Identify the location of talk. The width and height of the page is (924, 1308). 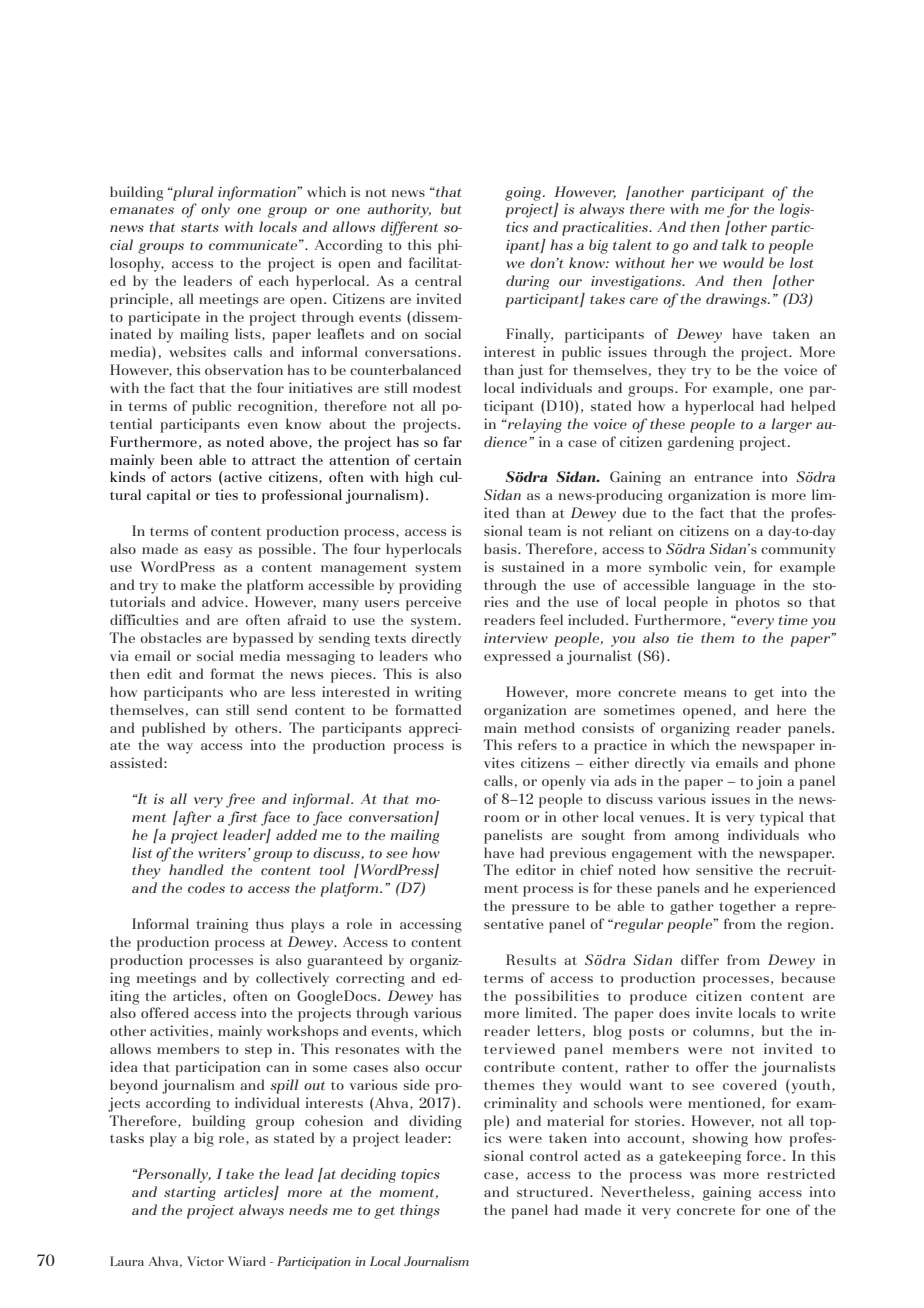
(734, 244).
